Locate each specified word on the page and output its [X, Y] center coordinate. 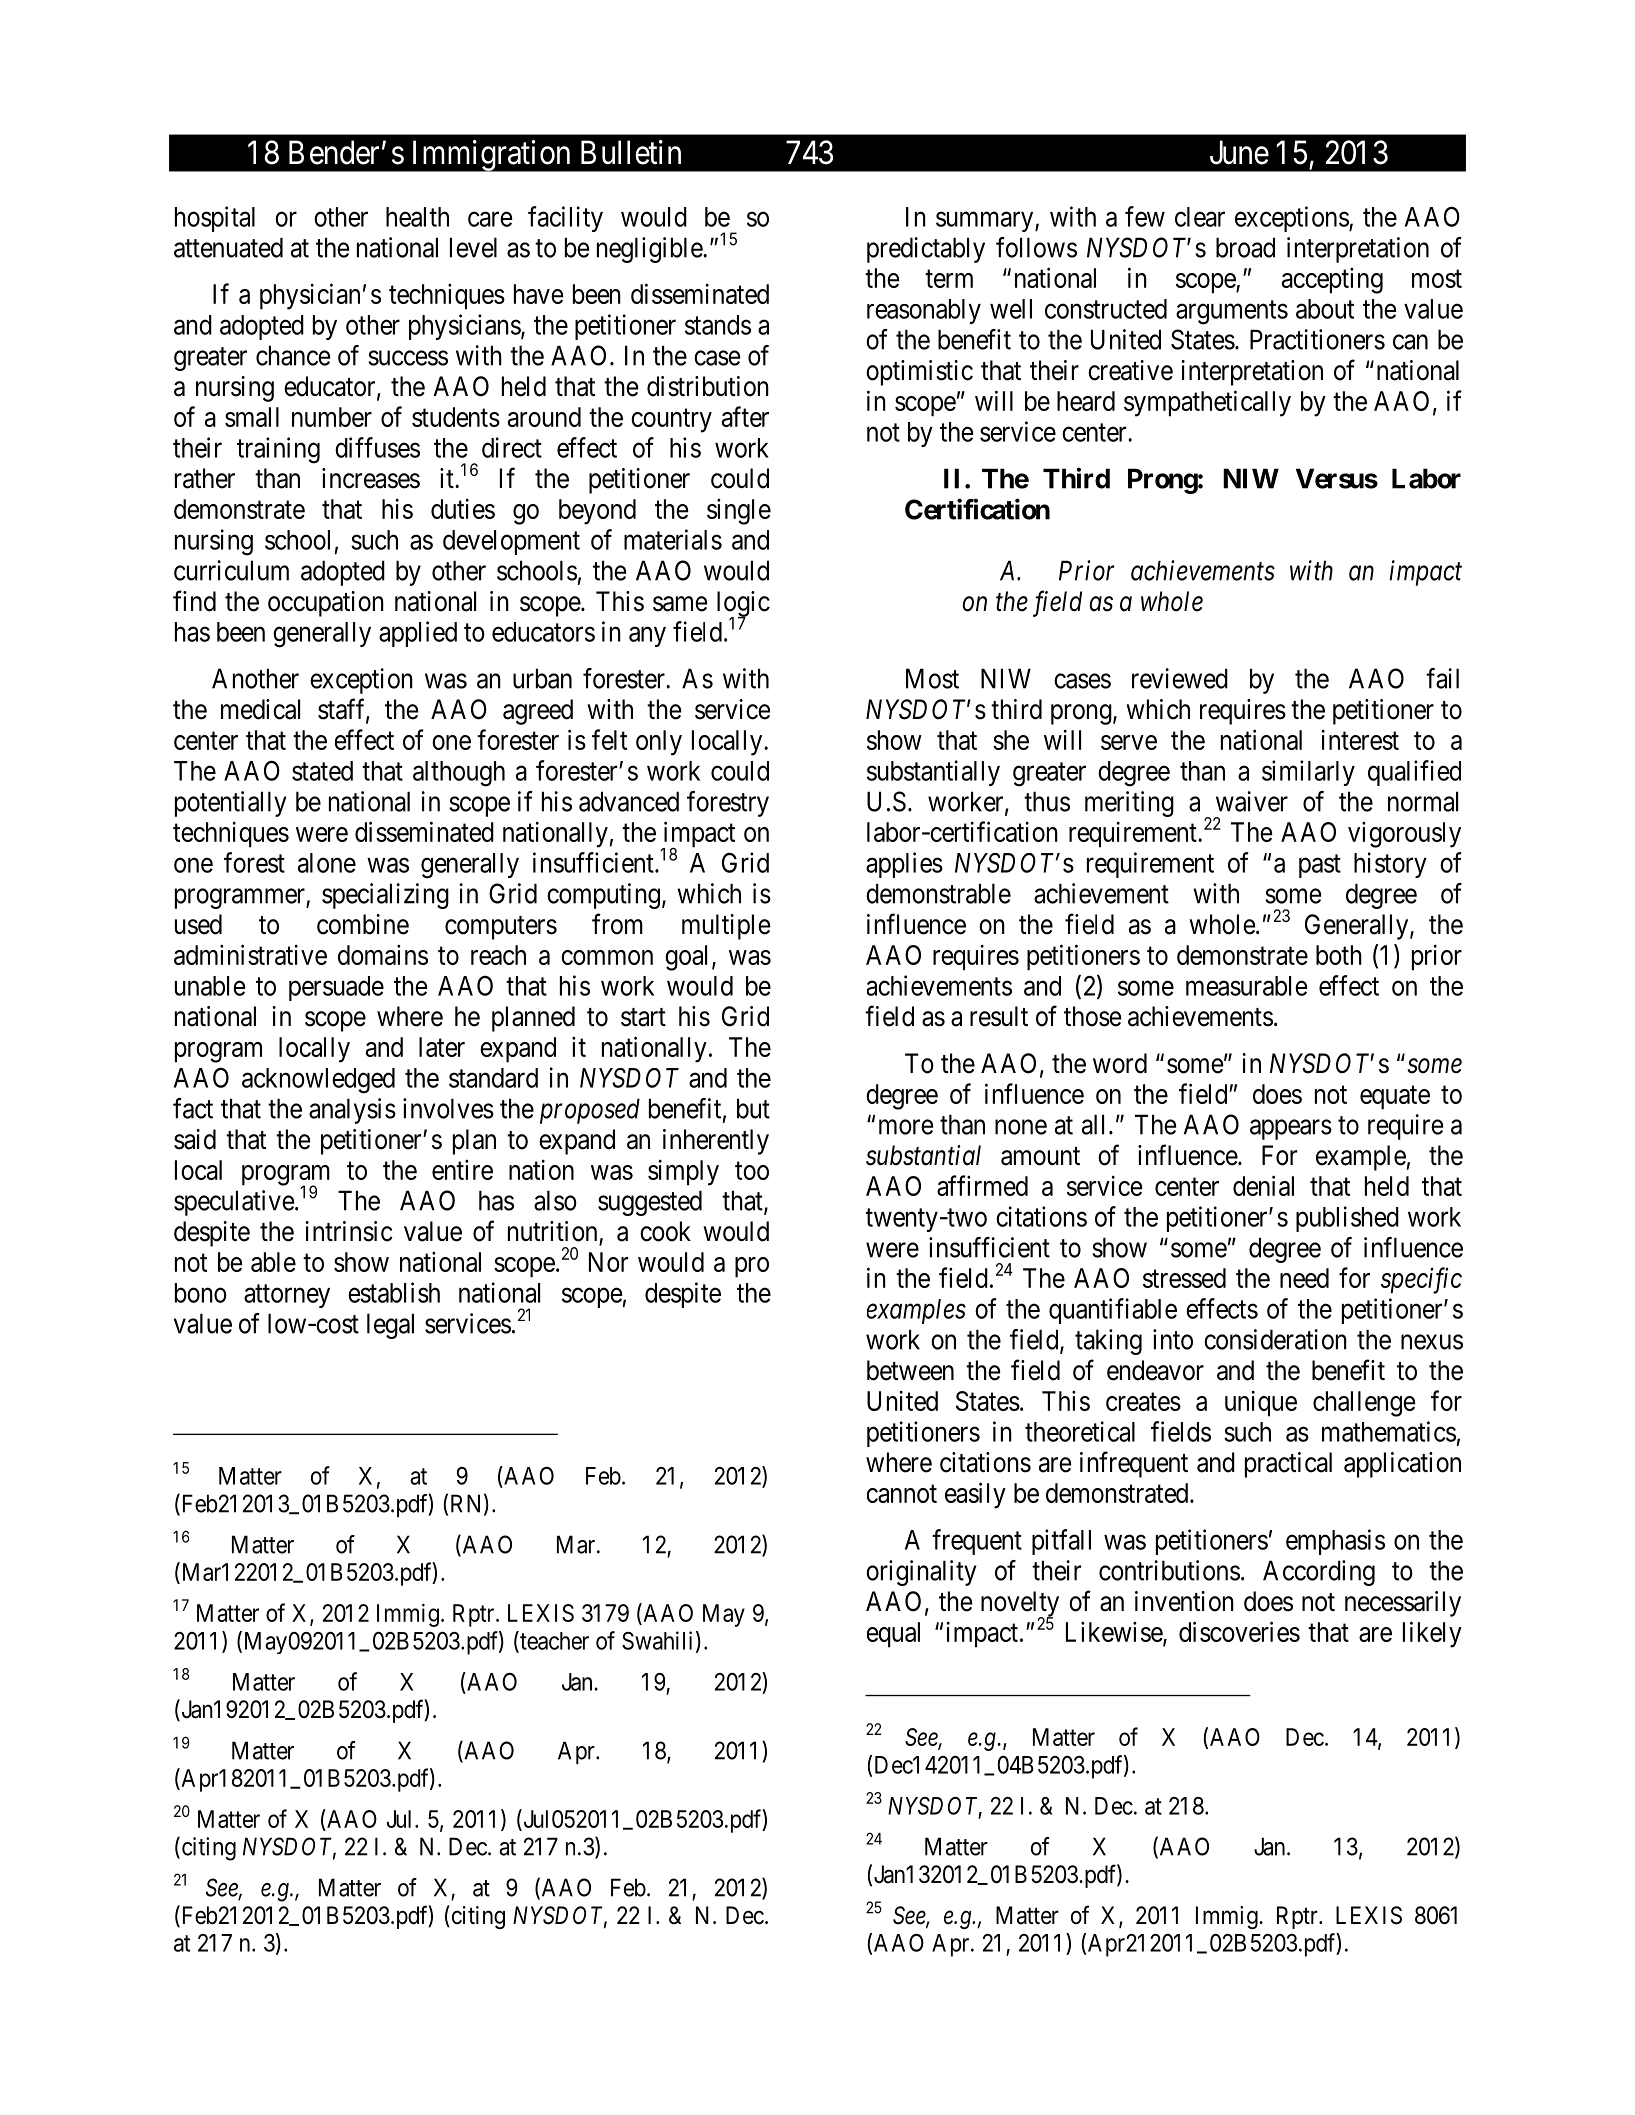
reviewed [1180, 678]
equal [893, 1635]
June [1239, 152]
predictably [926, 250]
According [1319, 1573]
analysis [352, 1111]
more [906, 1127]
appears [1291, 1129]
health [417, 217]
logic [743, 605]
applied [418, 634]
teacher [553, 1641]
